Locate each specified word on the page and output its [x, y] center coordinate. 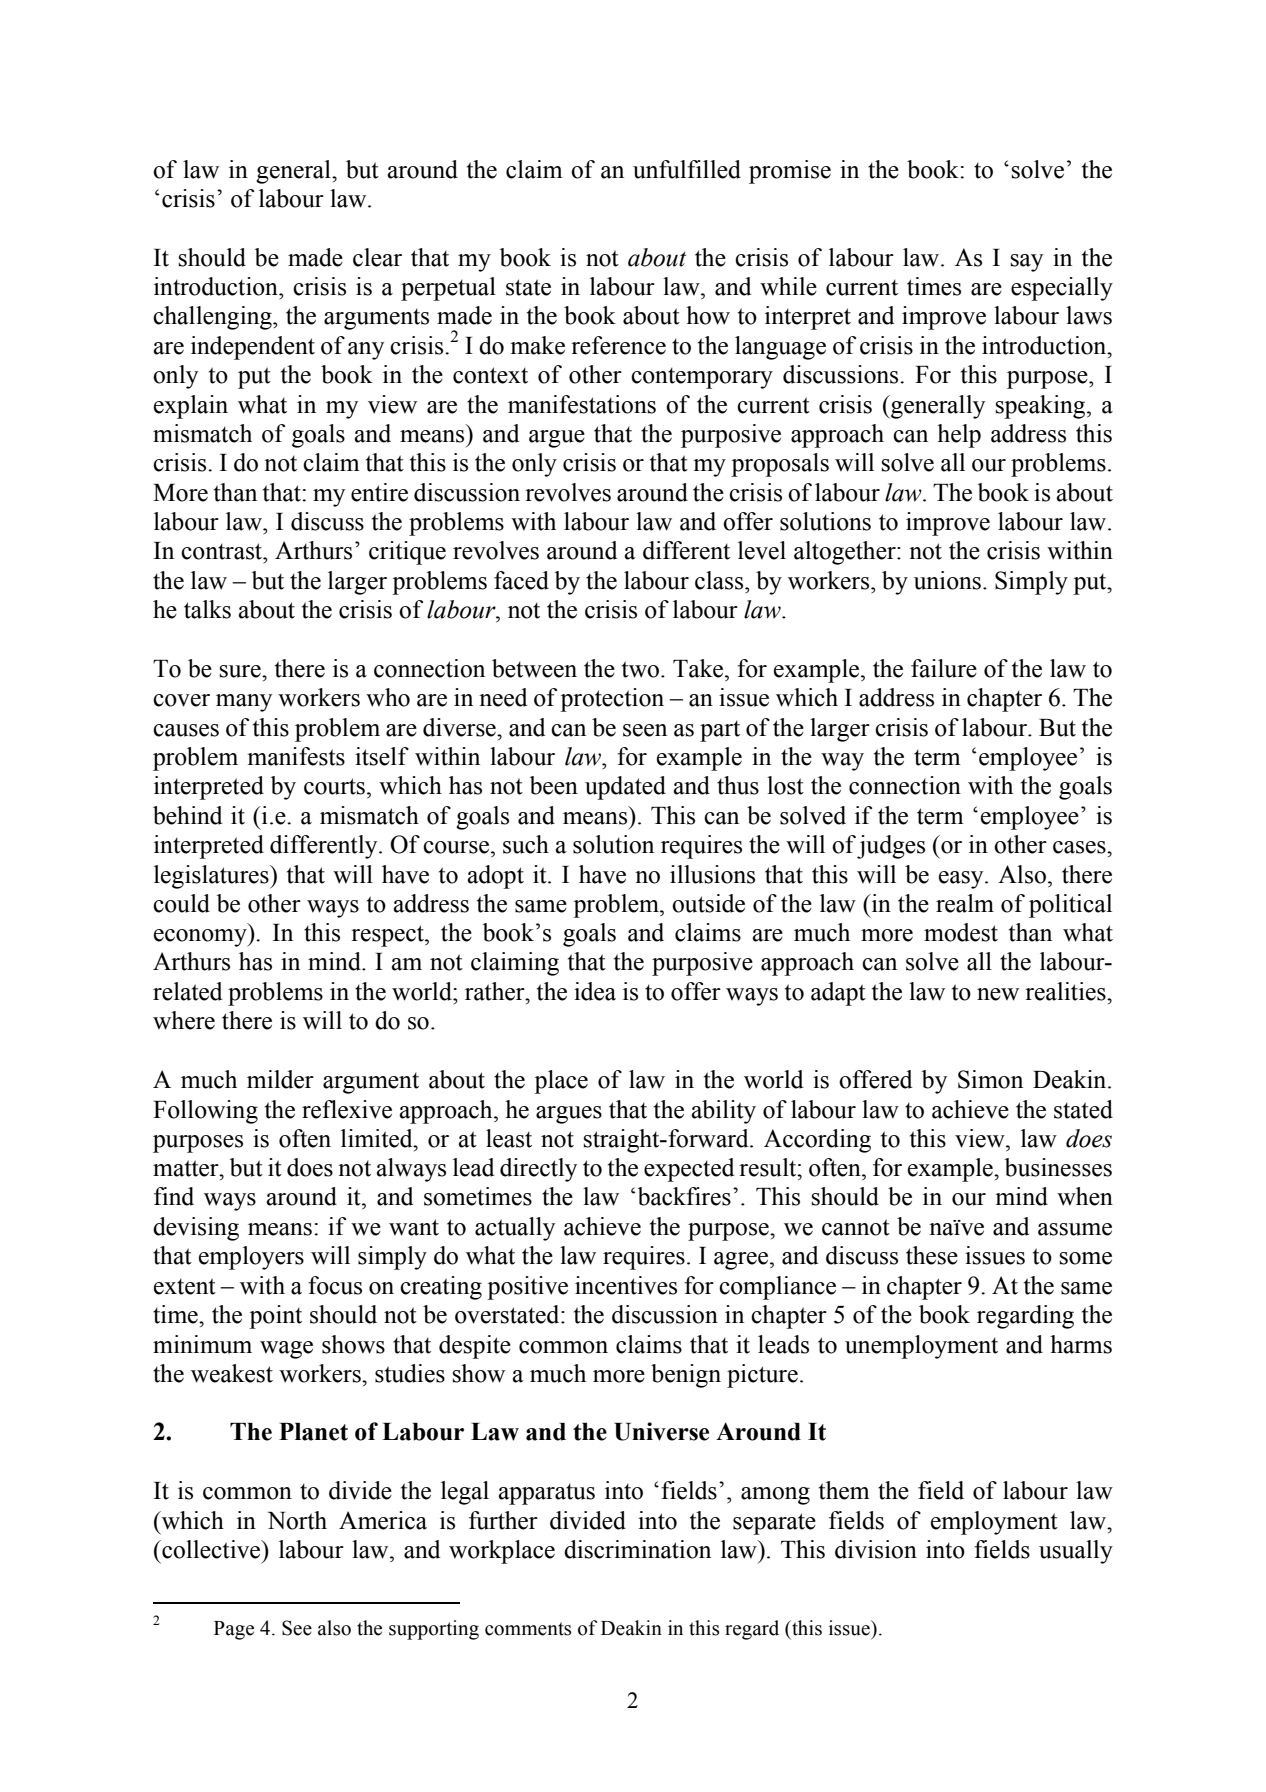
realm [965, 903]
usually [1076, 1552]
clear [377, 257]
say [1027, 263]
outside [708, 903]
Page [234, 1630]
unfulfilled [687, 169]
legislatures [212, 877]
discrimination [637, 1549]
